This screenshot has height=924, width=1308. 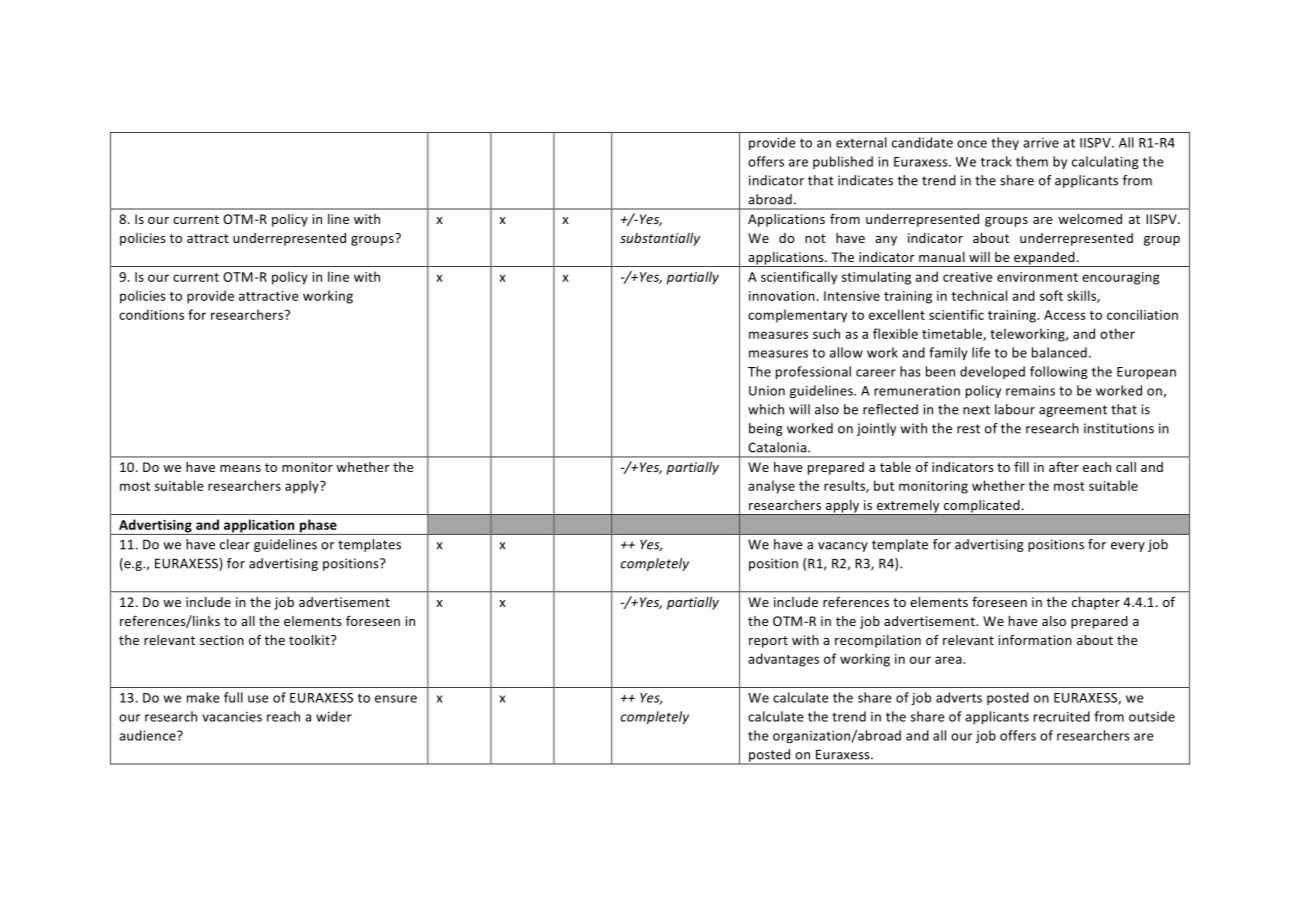 What do you see at coordinates (968, 429) in the screenshot?
I see `rest` at bounding box center [968, 429].
